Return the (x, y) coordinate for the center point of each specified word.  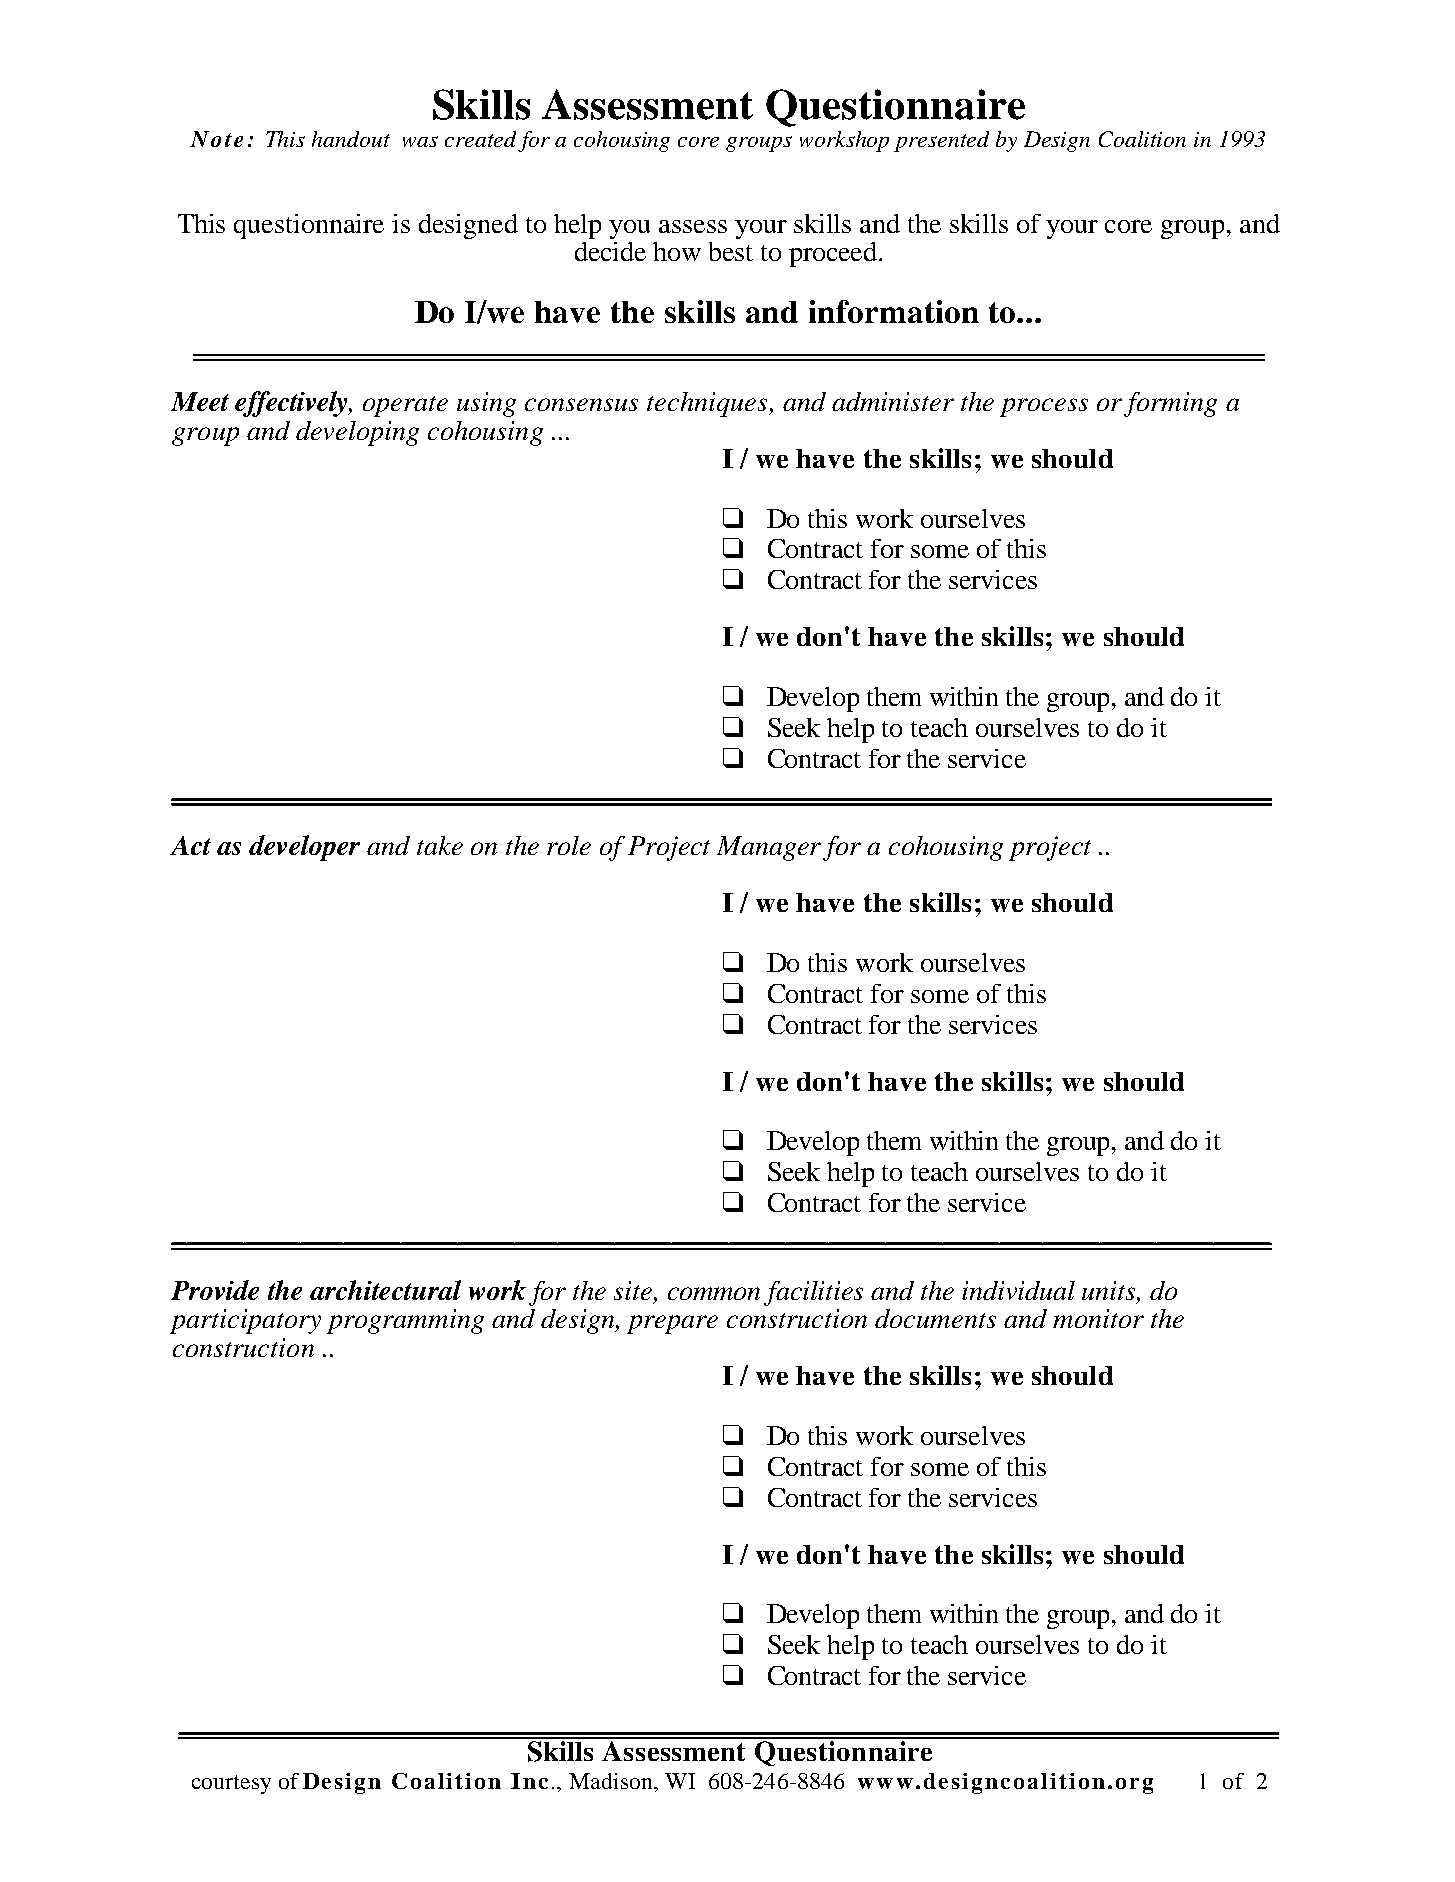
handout (351, 139)
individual (1018, 1290)
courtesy (231, 1784)
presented (941, 141)
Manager (769, 848)
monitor (1098, 1318)
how (677, 251)
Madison (612, 1781)
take (440, 845)
